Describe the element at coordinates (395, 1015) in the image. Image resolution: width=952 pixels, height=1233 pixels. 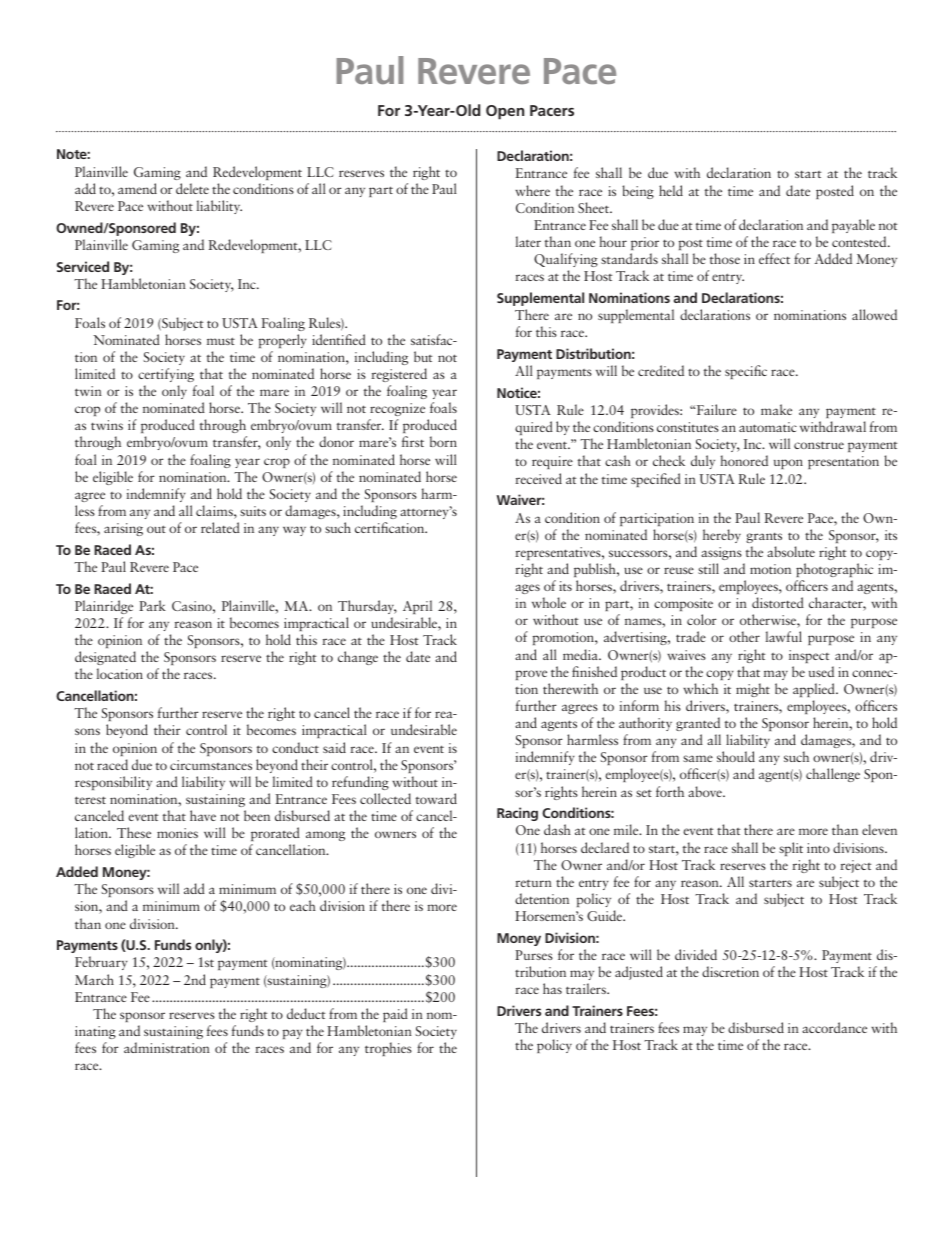
I see `paid` at that location.
